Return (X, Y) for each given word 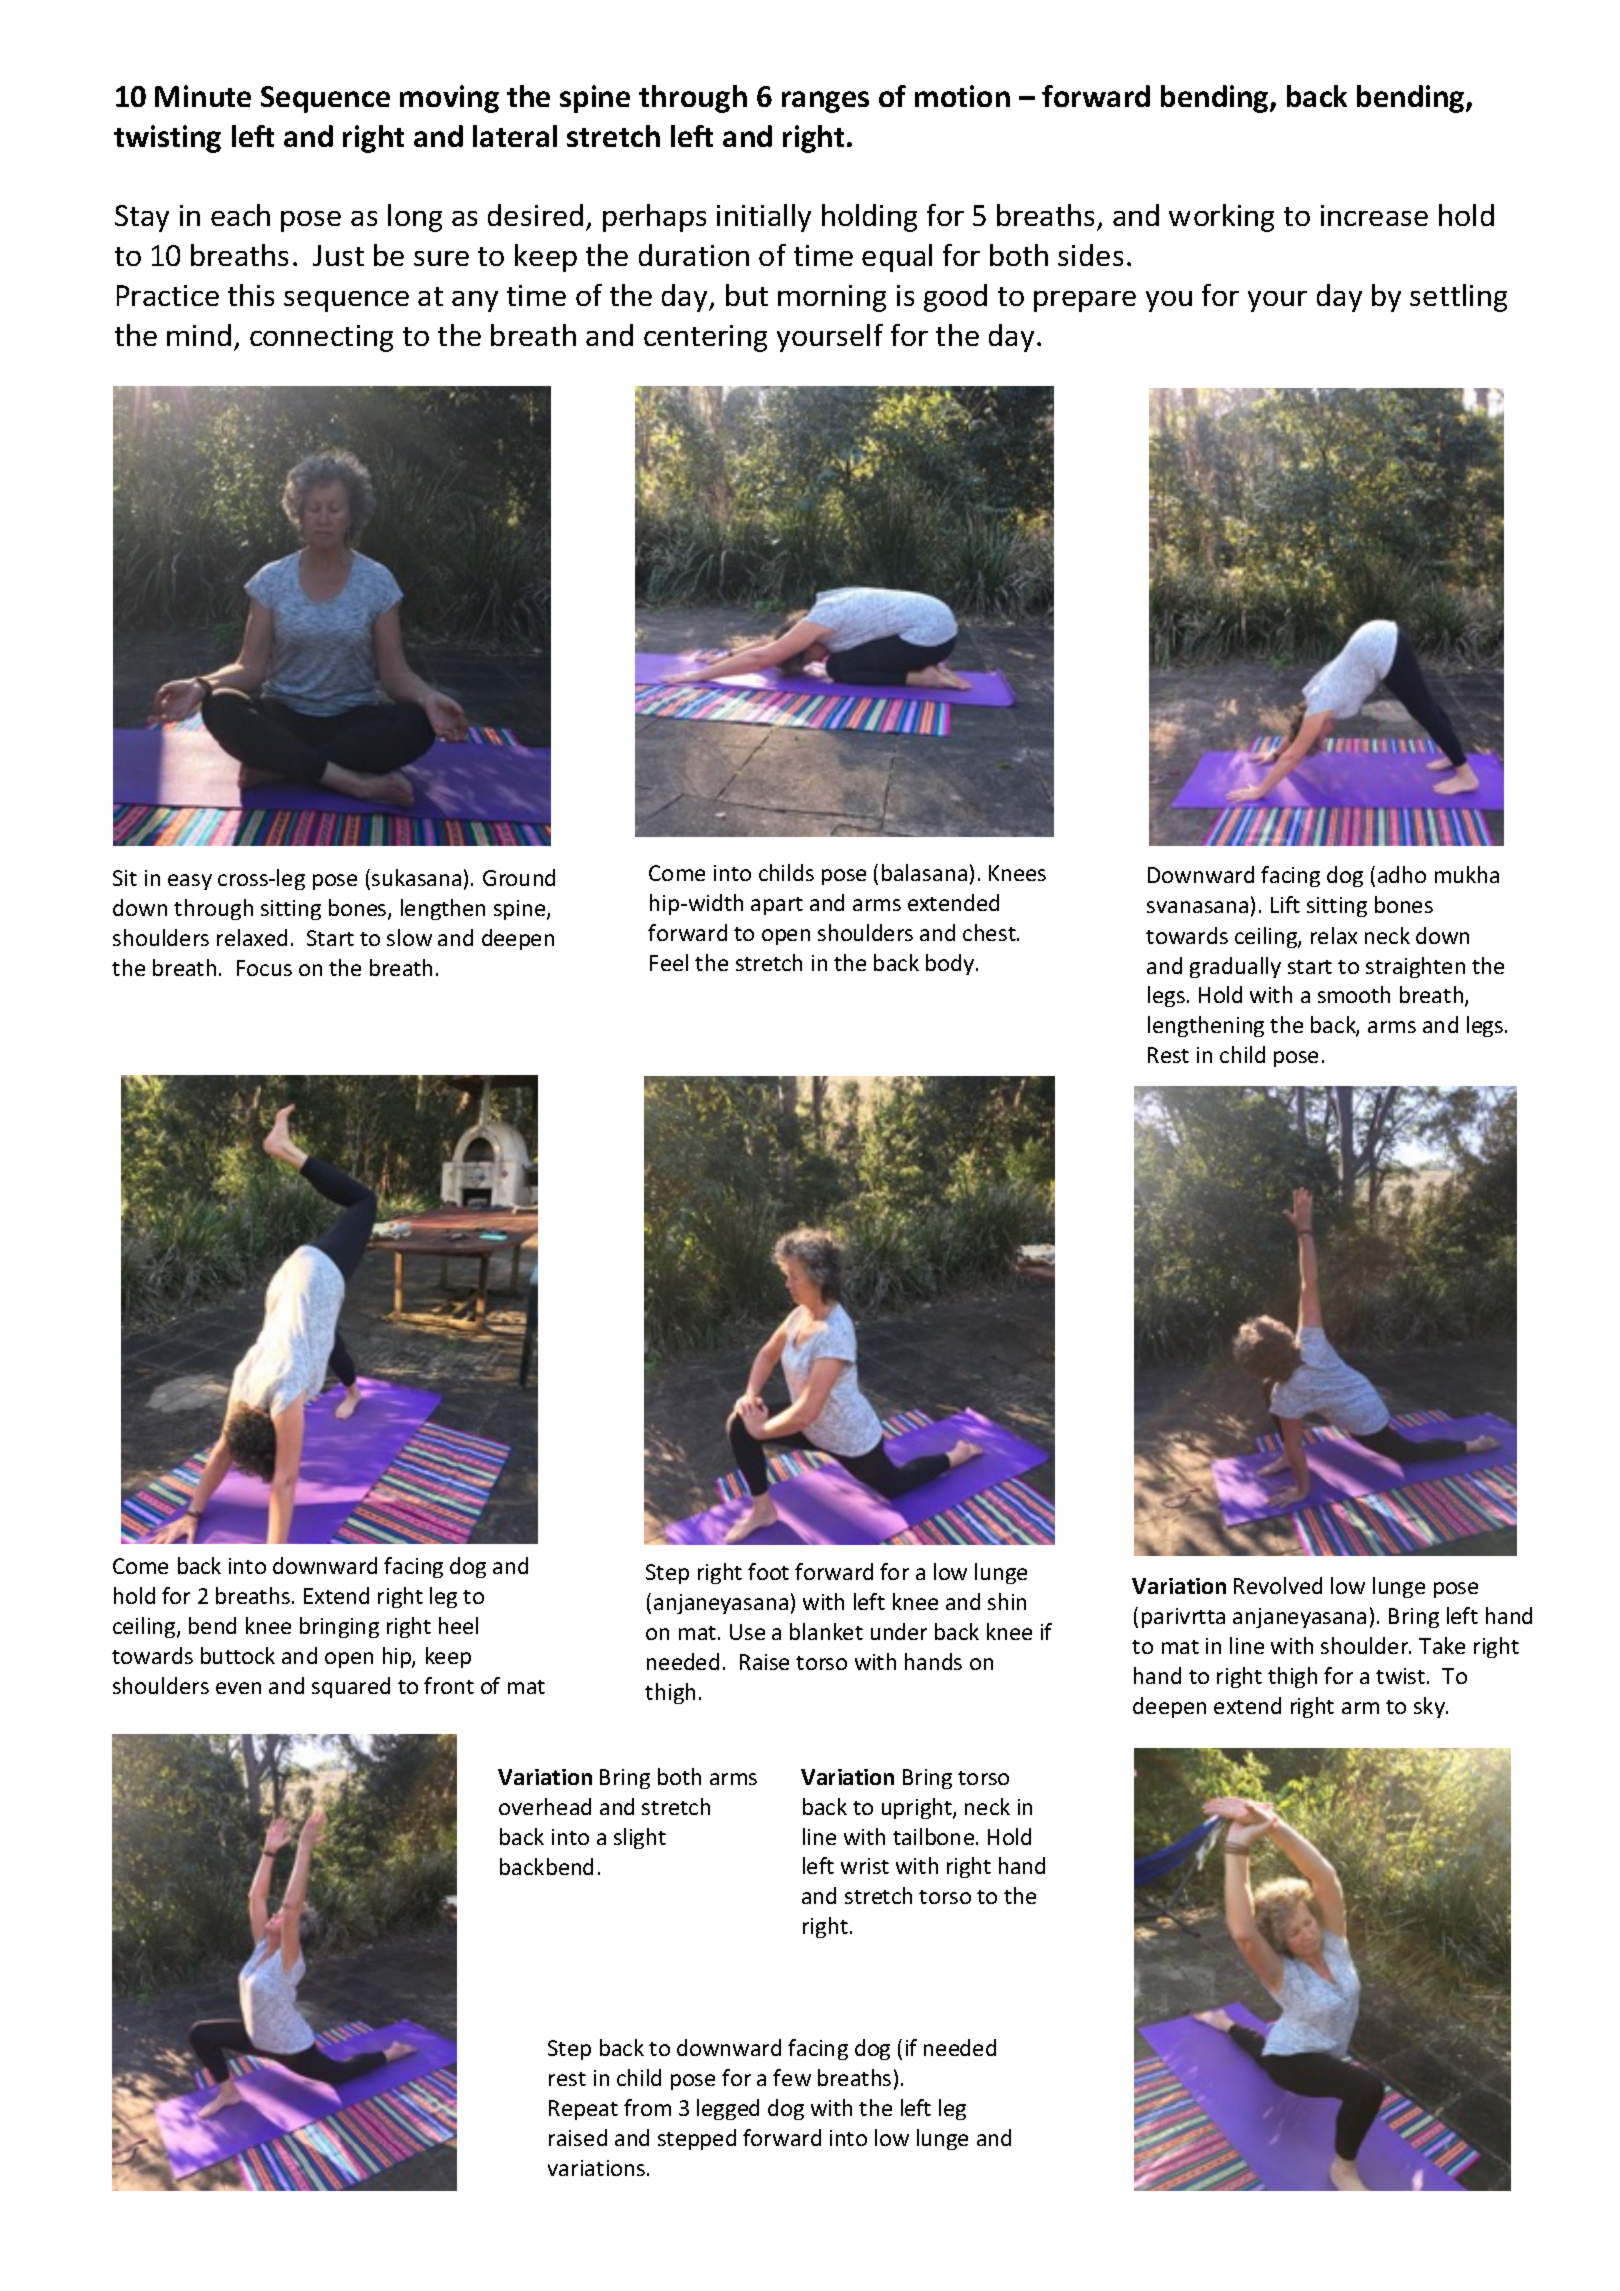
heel (458, 1625)
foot (768, 1571)
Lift (1285, 904)
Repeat (583, 2110)
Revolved (1278, 1585)
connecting (321, 338)
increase (1374, 215)
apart (777, 906)
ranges (825, 102)
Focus (264, 968)
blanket (826, 1631)
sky (1430, 1707)
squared (351, 1687)
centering (705, 338)
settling (1458, 298)
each (240, 215)
